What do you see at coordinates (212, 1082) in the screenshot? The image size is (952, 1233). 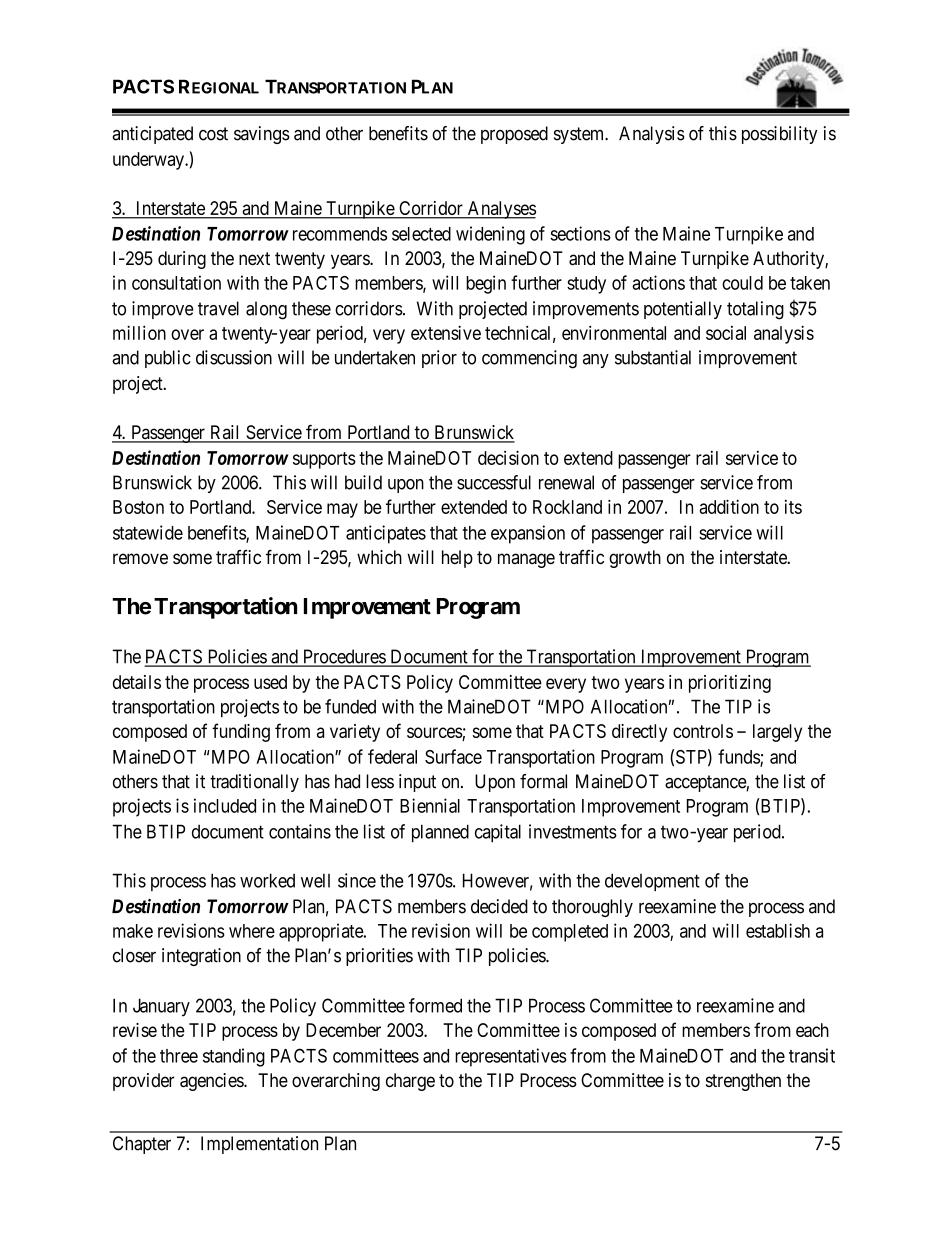 I see `agencies` at bounding box center [212, 1082].
